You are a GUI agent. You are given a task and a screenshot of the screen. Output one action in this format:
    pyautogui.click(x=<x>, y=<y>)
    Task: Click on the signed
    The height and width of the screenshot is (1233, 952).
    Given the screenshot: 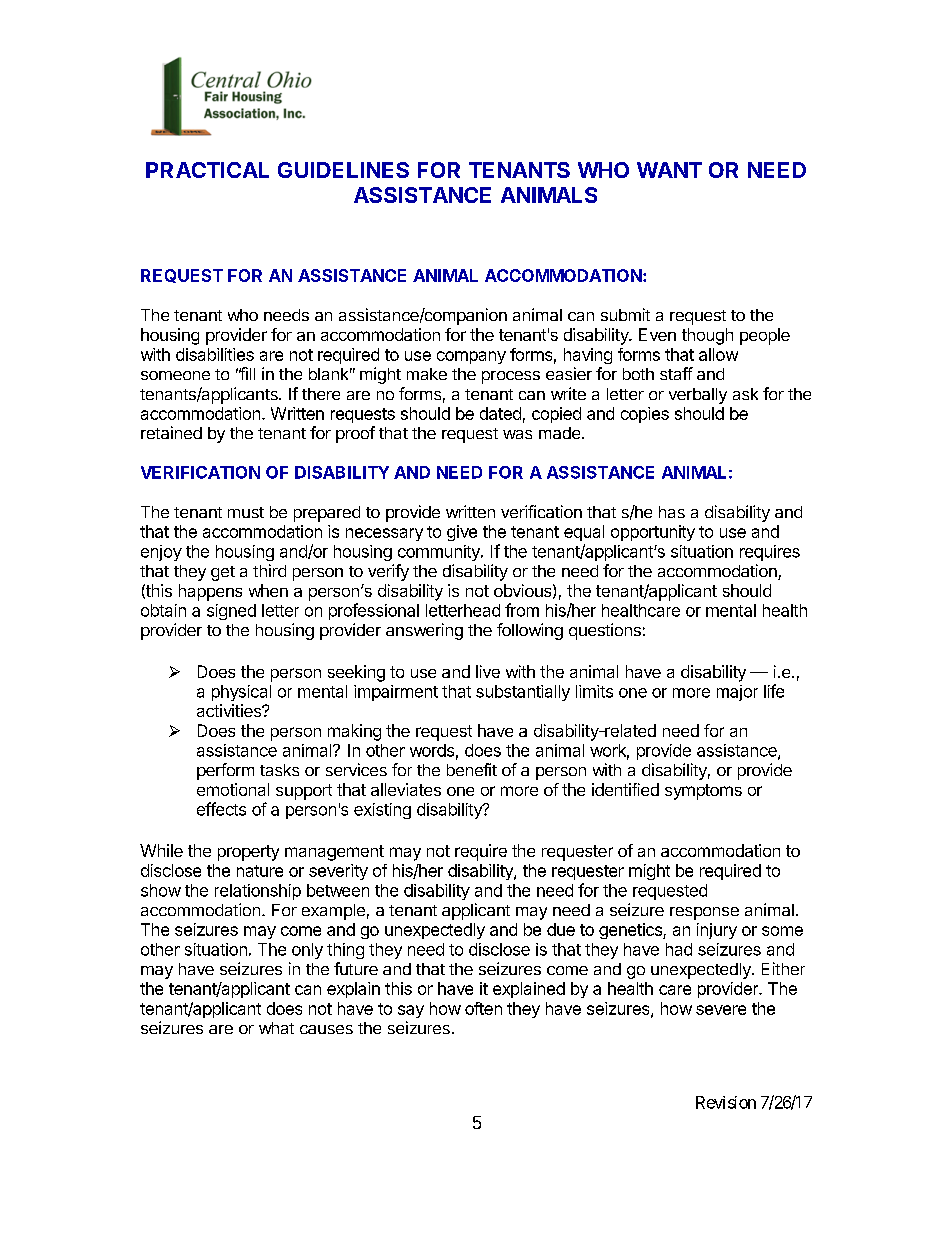 What is the action you would take?
    pyautogui.click(x=231, y=612)
